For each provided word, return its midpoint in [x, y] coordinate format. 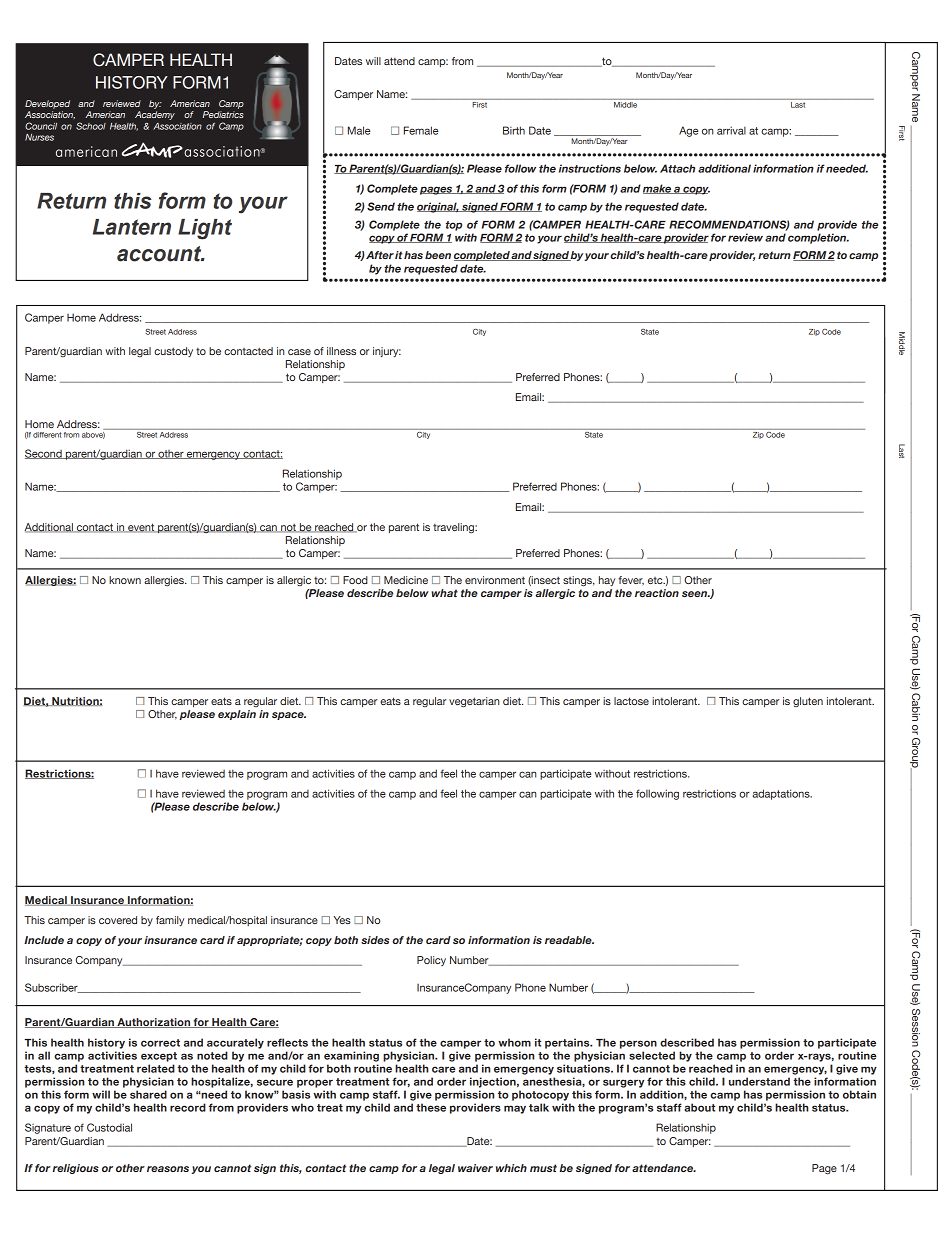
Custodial [109, 1127]
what [444, 593]
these [431, 1107]
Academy [155, 115]
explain [237, 715]
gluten [808, 702]
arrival [731, 130]
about [699, 1107]
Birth [514, 130]
